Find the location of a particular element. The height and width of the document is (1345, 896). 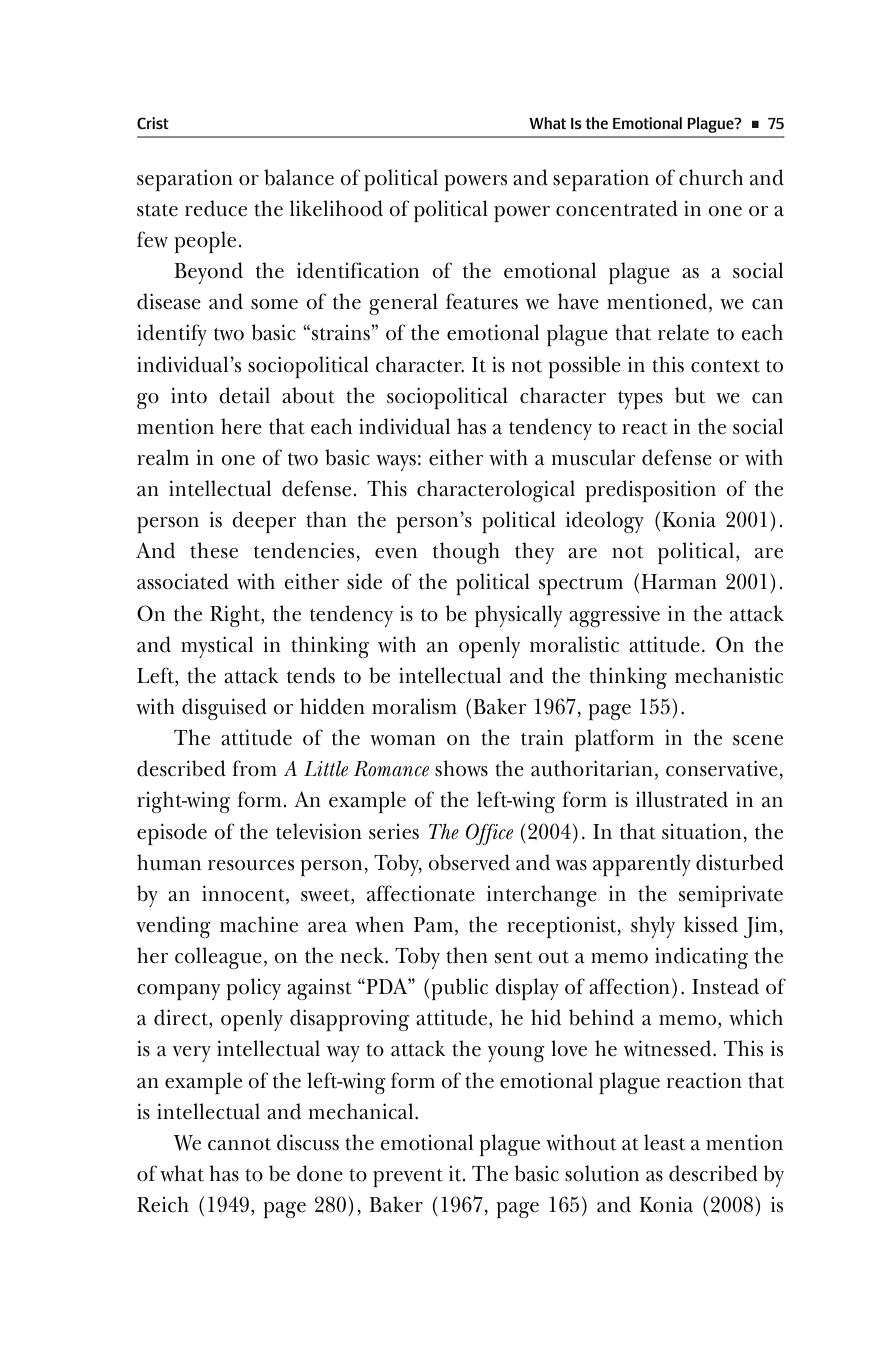

ways is located at coordinates (396, 463).
